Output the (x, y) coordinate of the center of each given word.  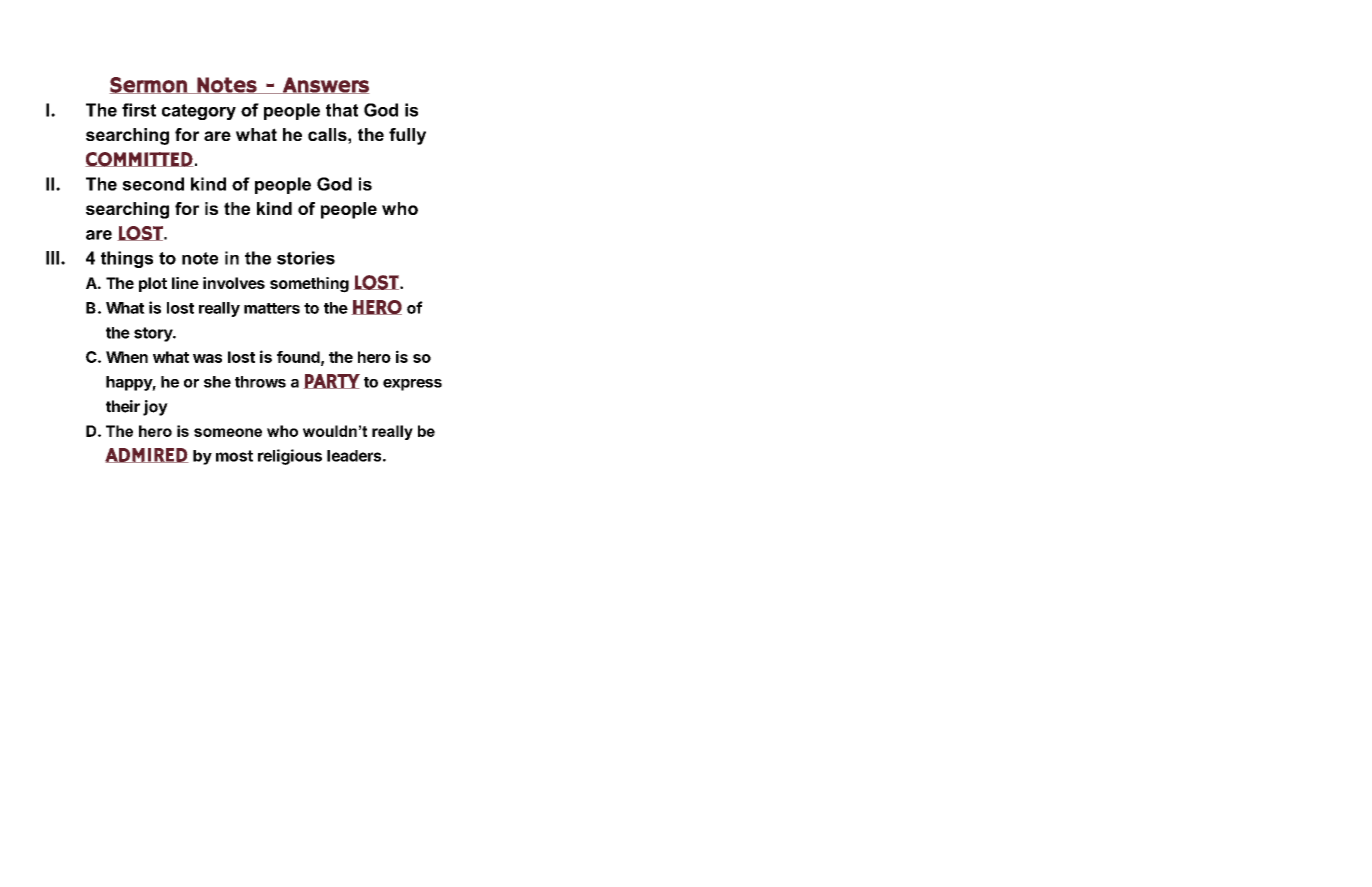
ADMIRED (147, 455)
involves (234, 283)
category (199, 112)
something (309, 285)
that (342, 110)
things (127, 259)
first (139, 110)
